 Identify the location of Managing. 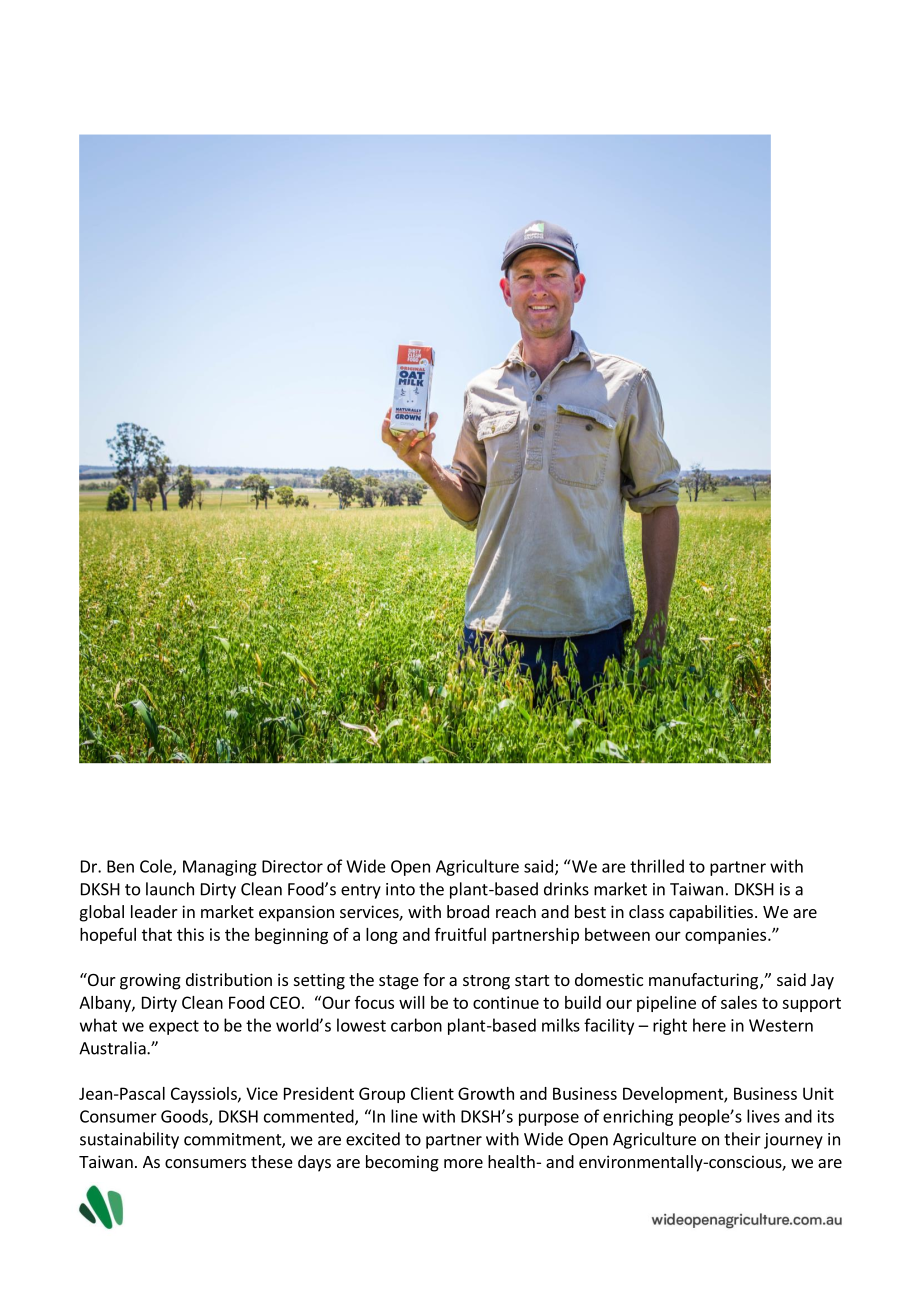
(220, 868).
